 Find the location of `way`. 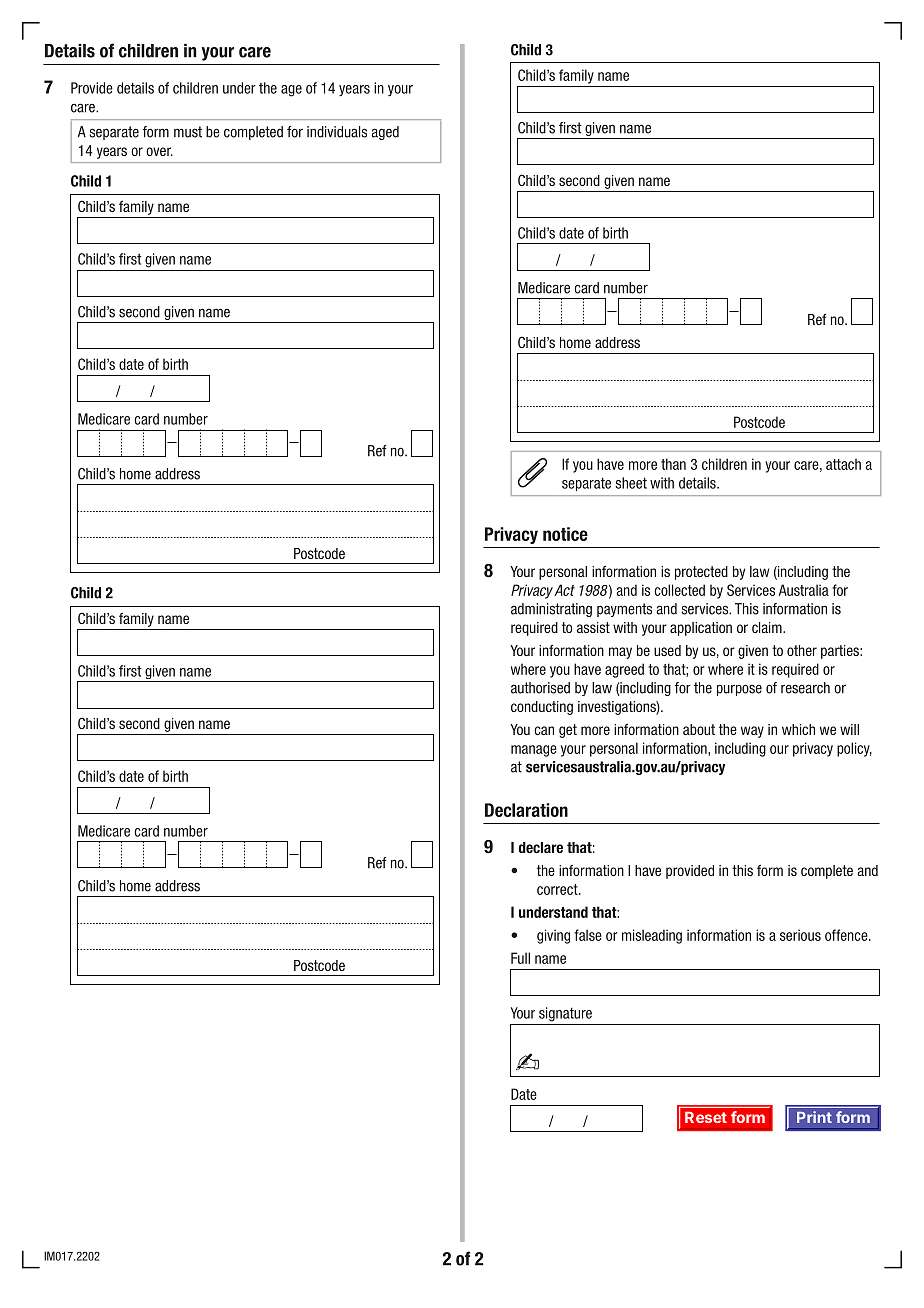

way is located at coordinates (752, 732).
